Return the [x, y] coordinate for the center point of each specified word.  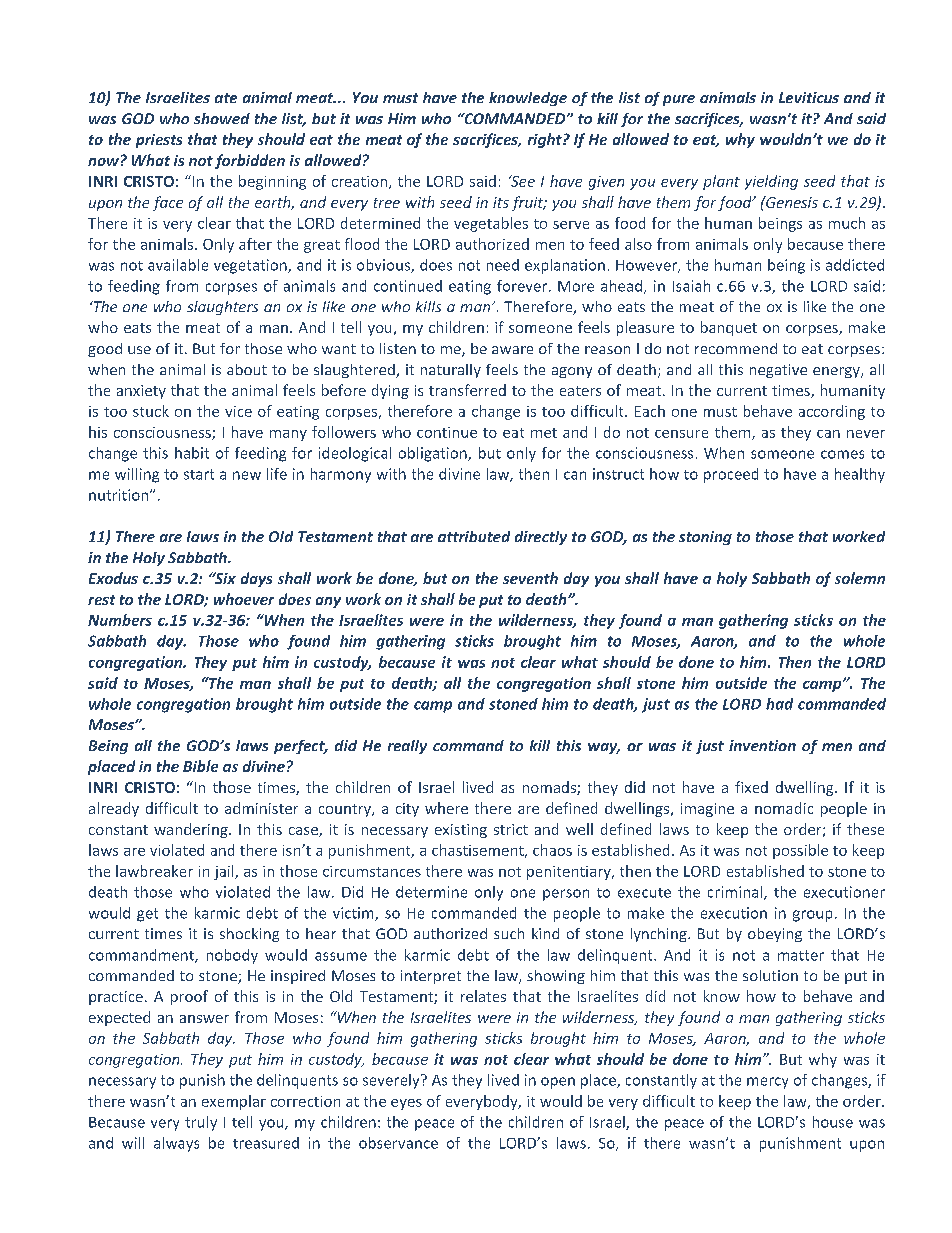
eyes [406, 1104]
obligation [434, 454]
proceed [731, 475]
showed [222, 118]
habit [192, 453]
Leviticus [809, 97]
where [446, 808]
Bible [200, 766]
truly [201, 1123]
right [546, 140]
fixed [751, 787]
